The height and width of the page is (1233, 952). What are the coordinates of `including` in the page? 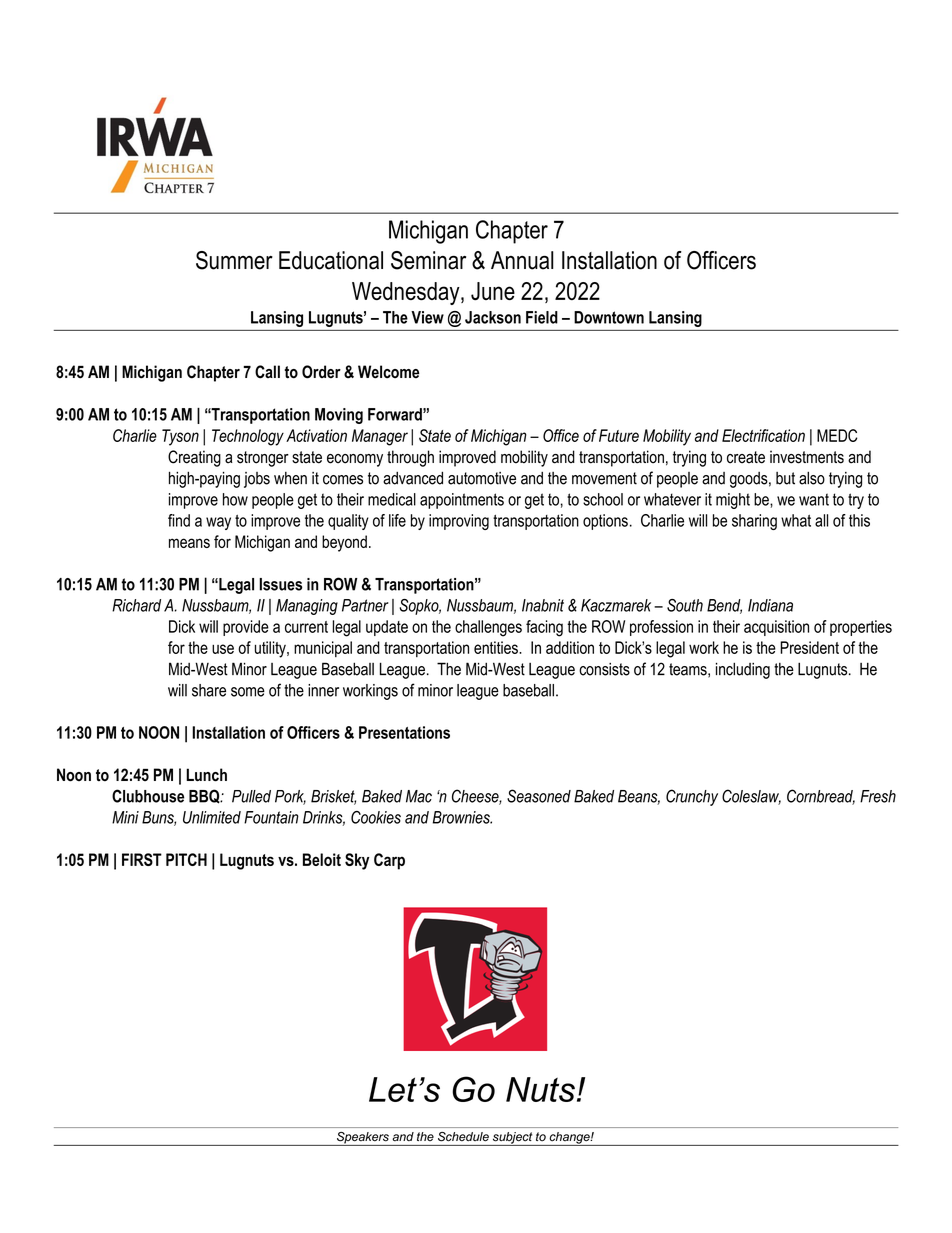 It's located at (743, 670).
